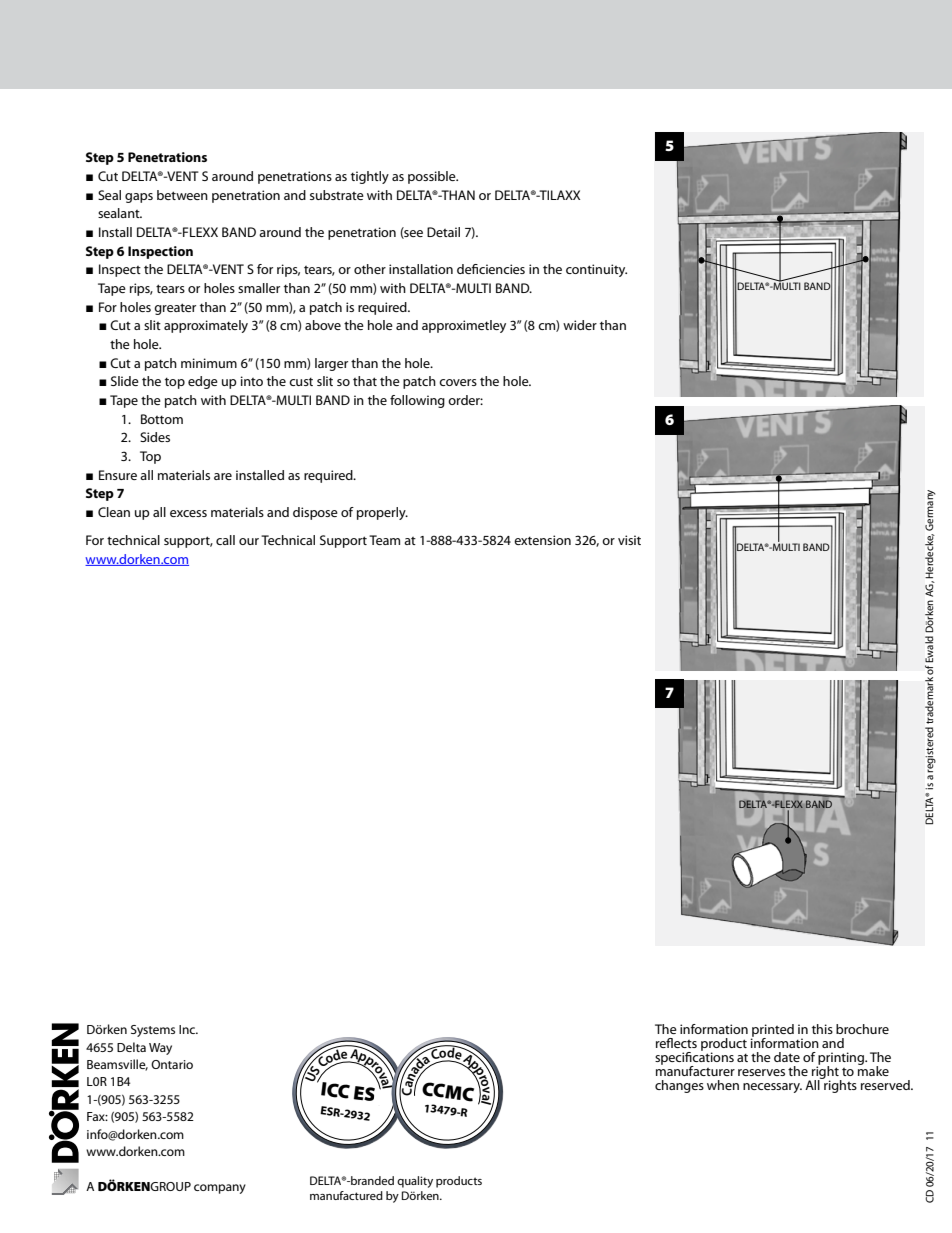  Describe the element at coordinates (225, 540) in the document. I see `call` at that location.
